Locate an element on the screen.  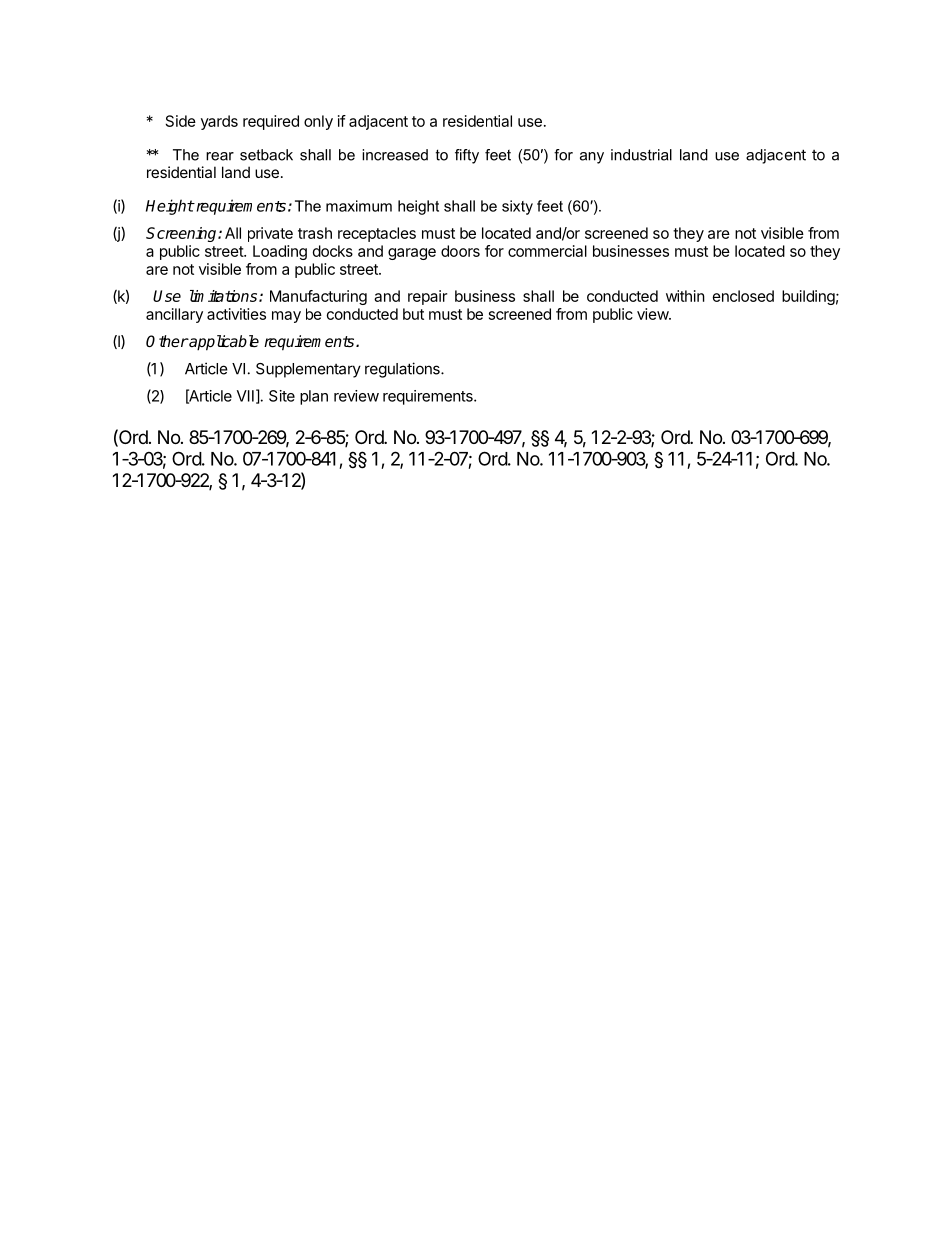
maximum is located at coordinates (359, 206).
